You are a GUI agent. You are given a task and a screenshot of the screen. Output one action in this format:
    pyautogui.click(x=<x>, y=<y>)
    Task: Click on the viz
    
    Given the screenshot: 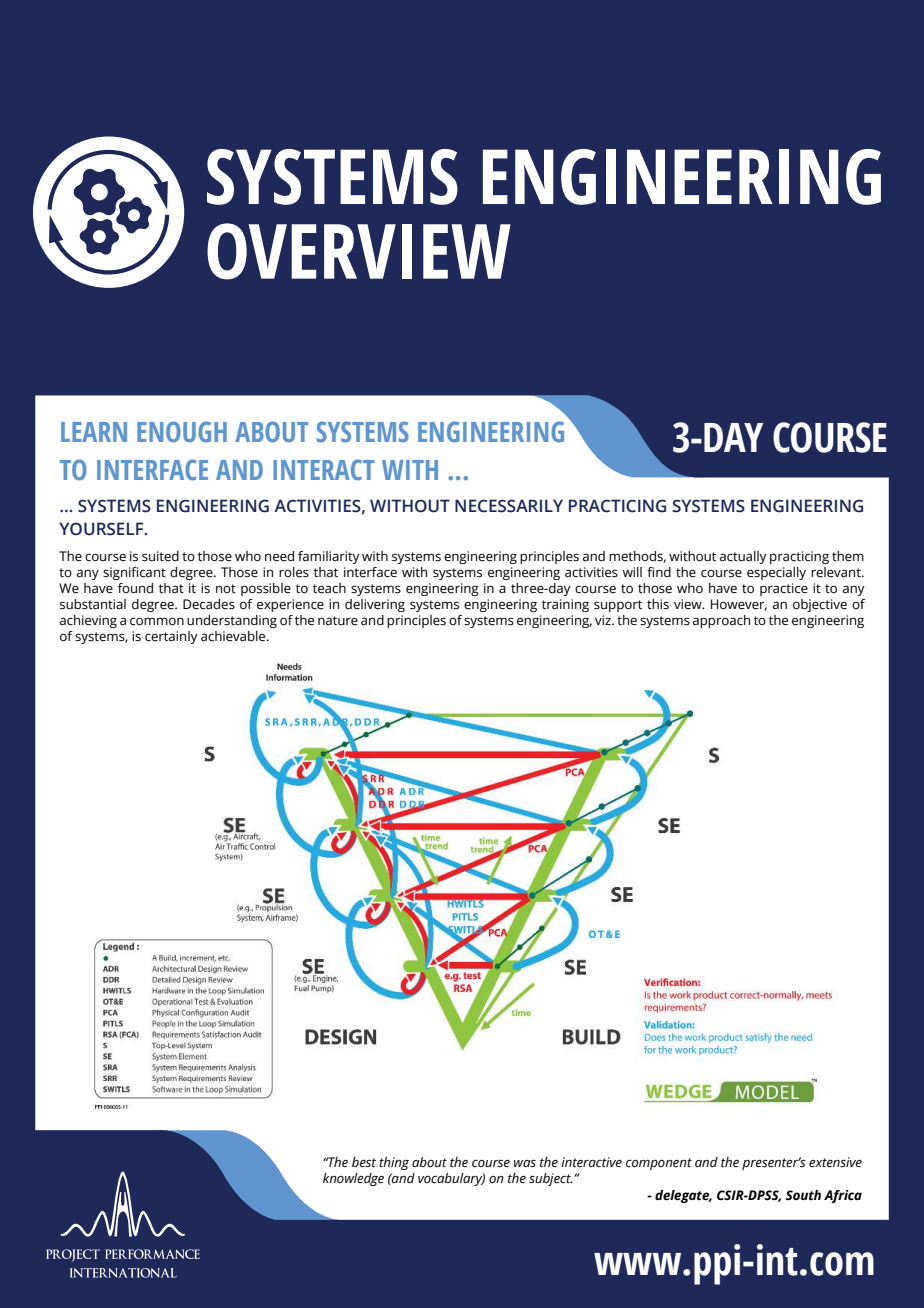 What is the action you would take?
    pyautogui.click(x=604, y=620)
